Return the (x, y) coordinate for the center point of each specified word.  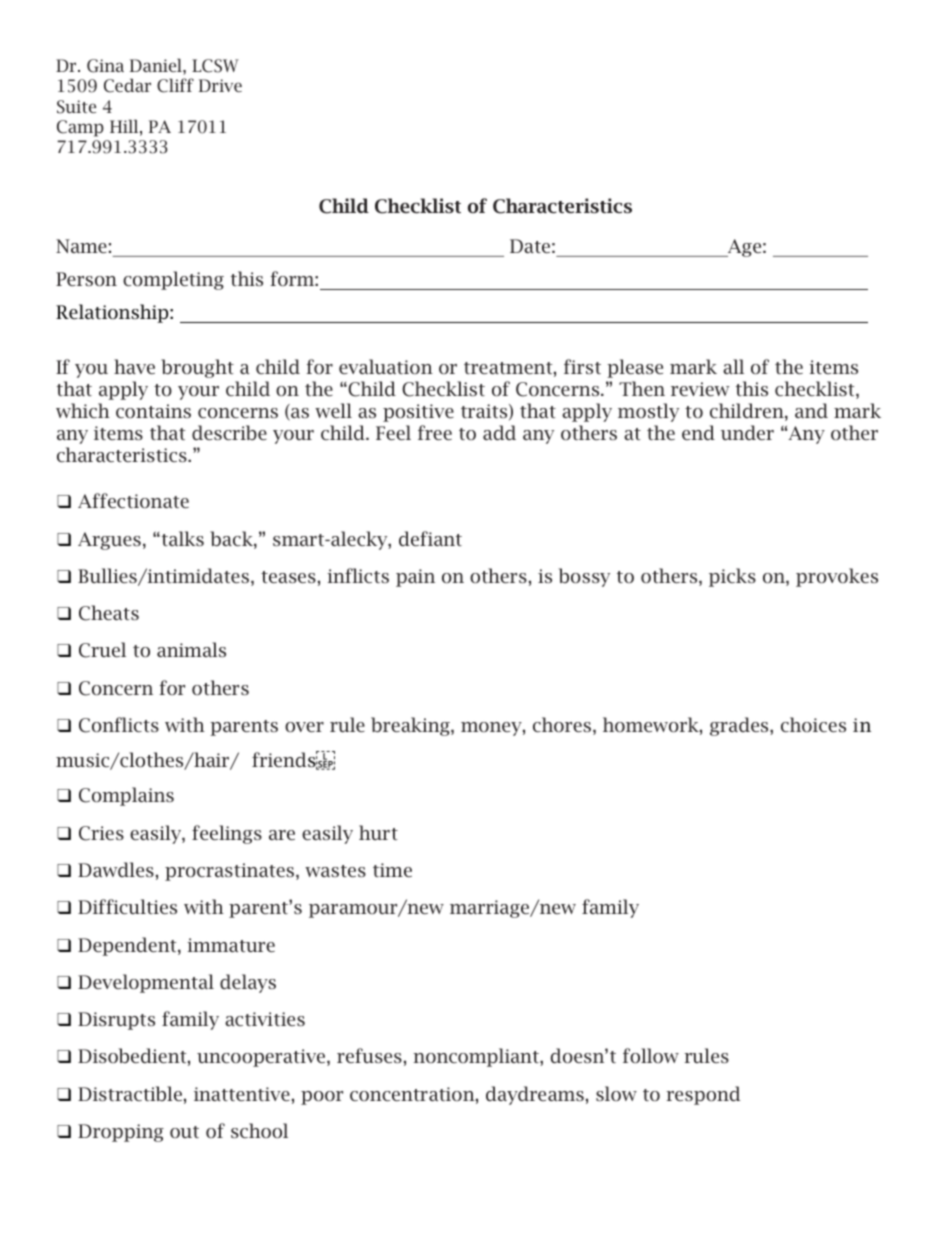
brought (197, 368)
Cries (101, 833)
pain (415, 578)
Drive (220, 85)
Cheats (109, 613)
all (733, 366)
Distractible (130, 1093)
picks (732, 577)
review (700, 389)
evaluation (386, 366)
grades (740, 726)
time (392, 870)
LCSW (215, 66)
